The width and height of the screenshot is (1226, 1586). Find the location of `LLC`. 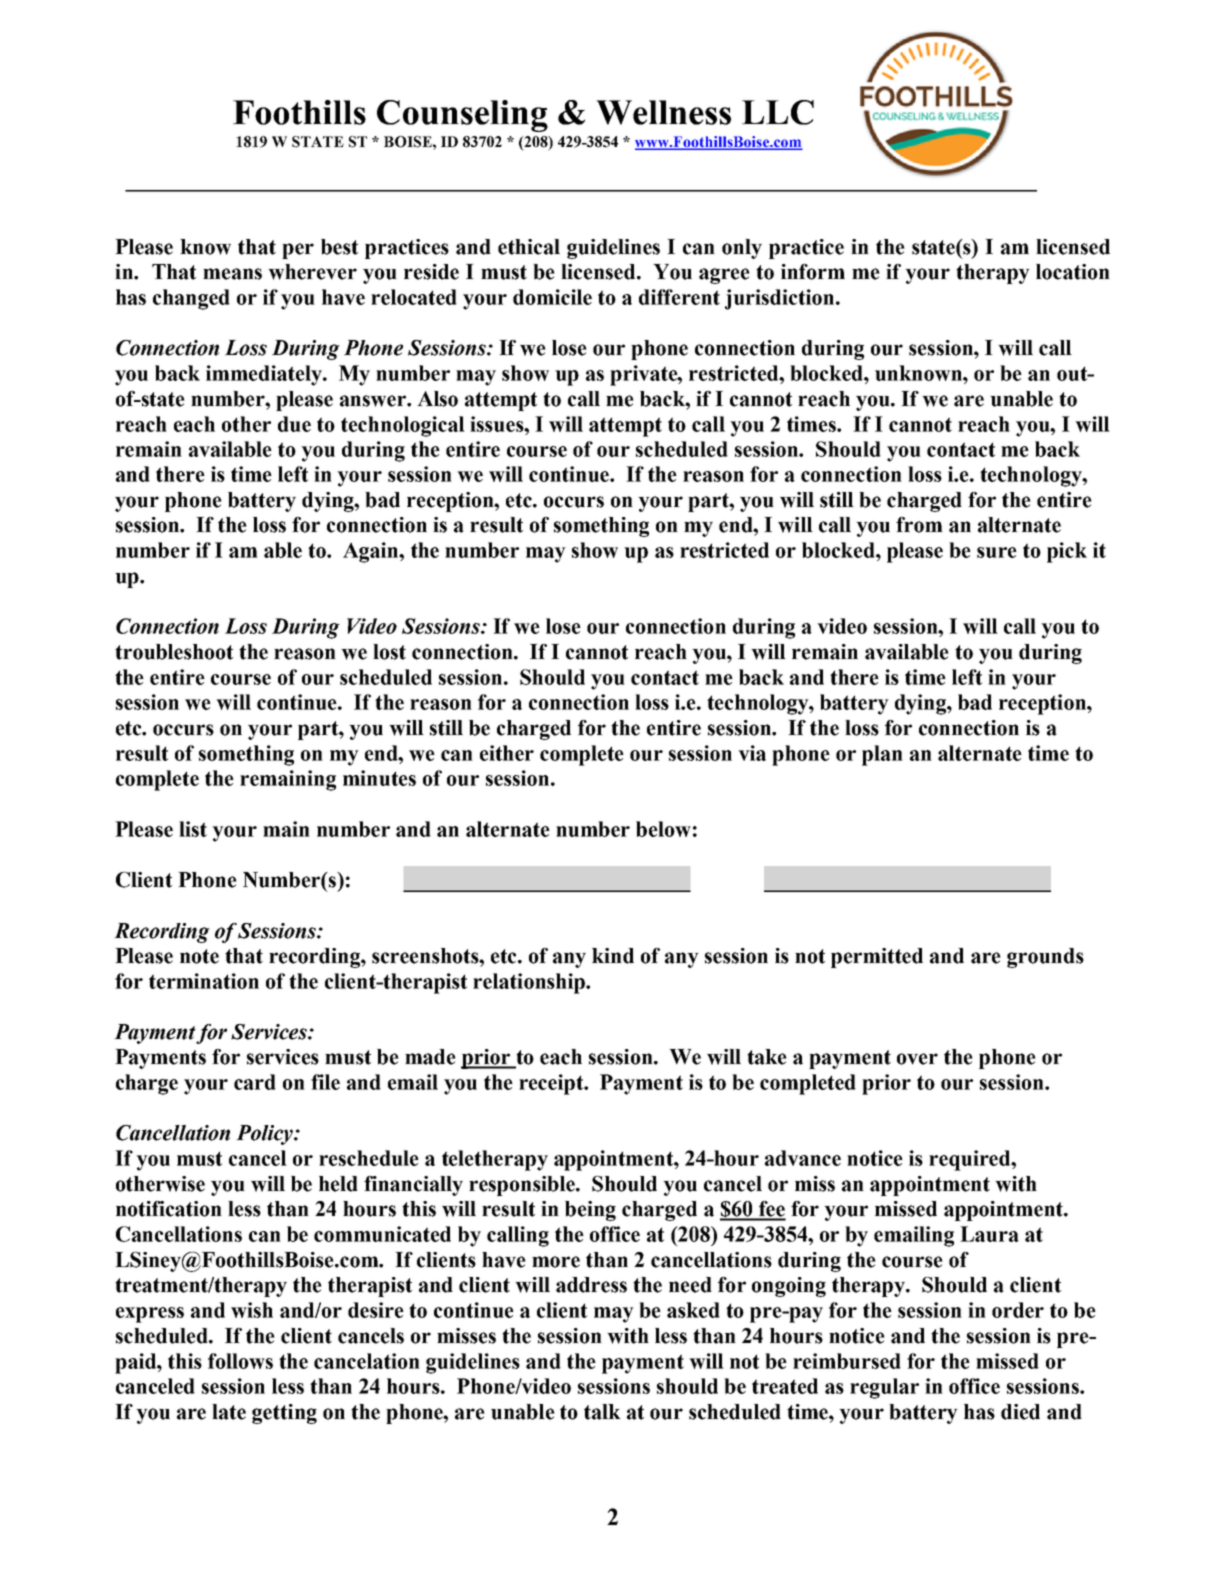

LLC is located at coordinates (778, 112).
